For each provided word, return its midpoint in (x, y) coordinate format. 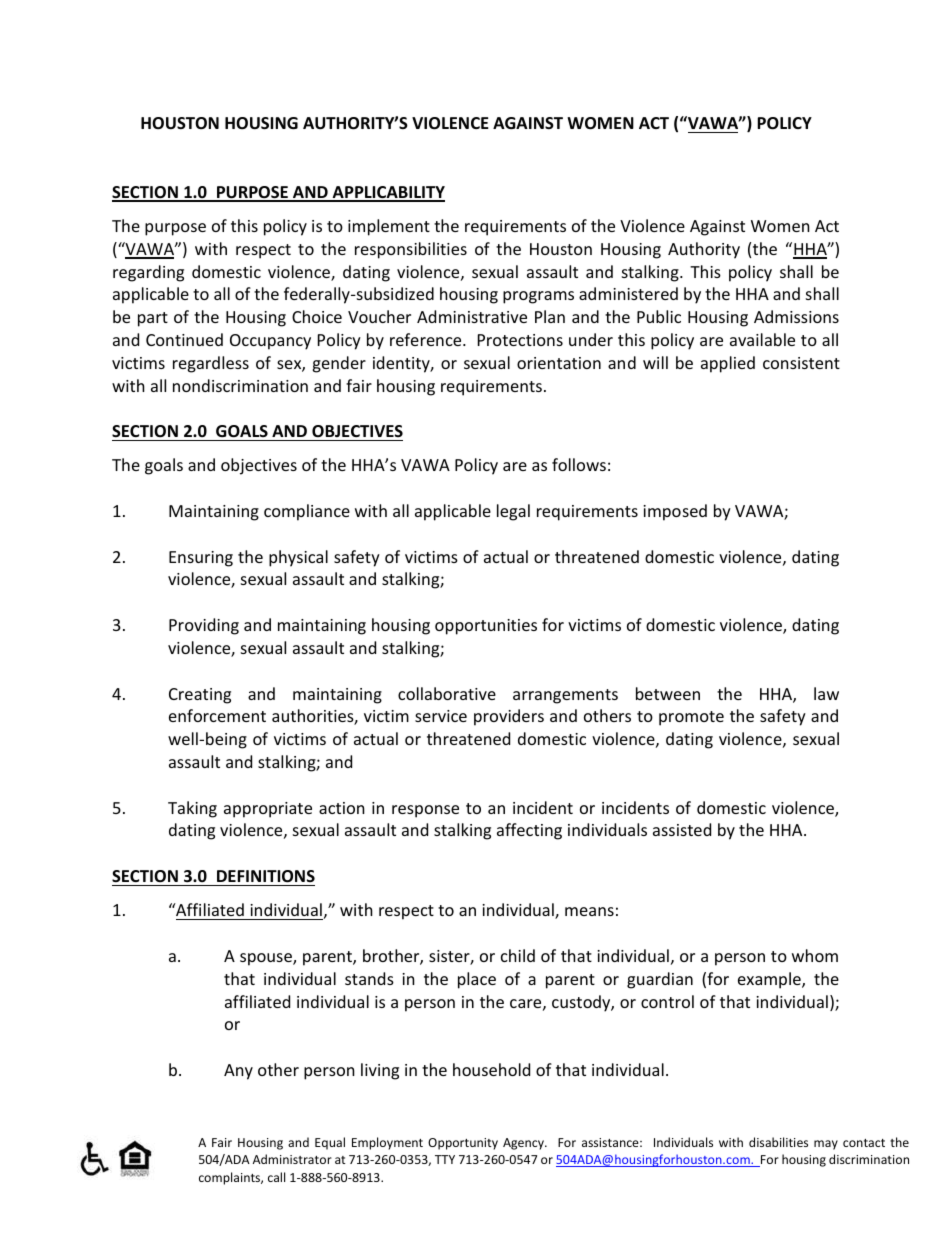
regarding (148, 273)
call (276, 1177)
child (518, 955)
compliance (307, 512)
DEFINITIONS (266, 876)
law (826, 693)
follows (579, 464)
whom (815, 955)
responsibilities (411, 250)
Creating (200, 696)
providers (509, 717)
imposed (675, 512)
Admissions (796, 316)
